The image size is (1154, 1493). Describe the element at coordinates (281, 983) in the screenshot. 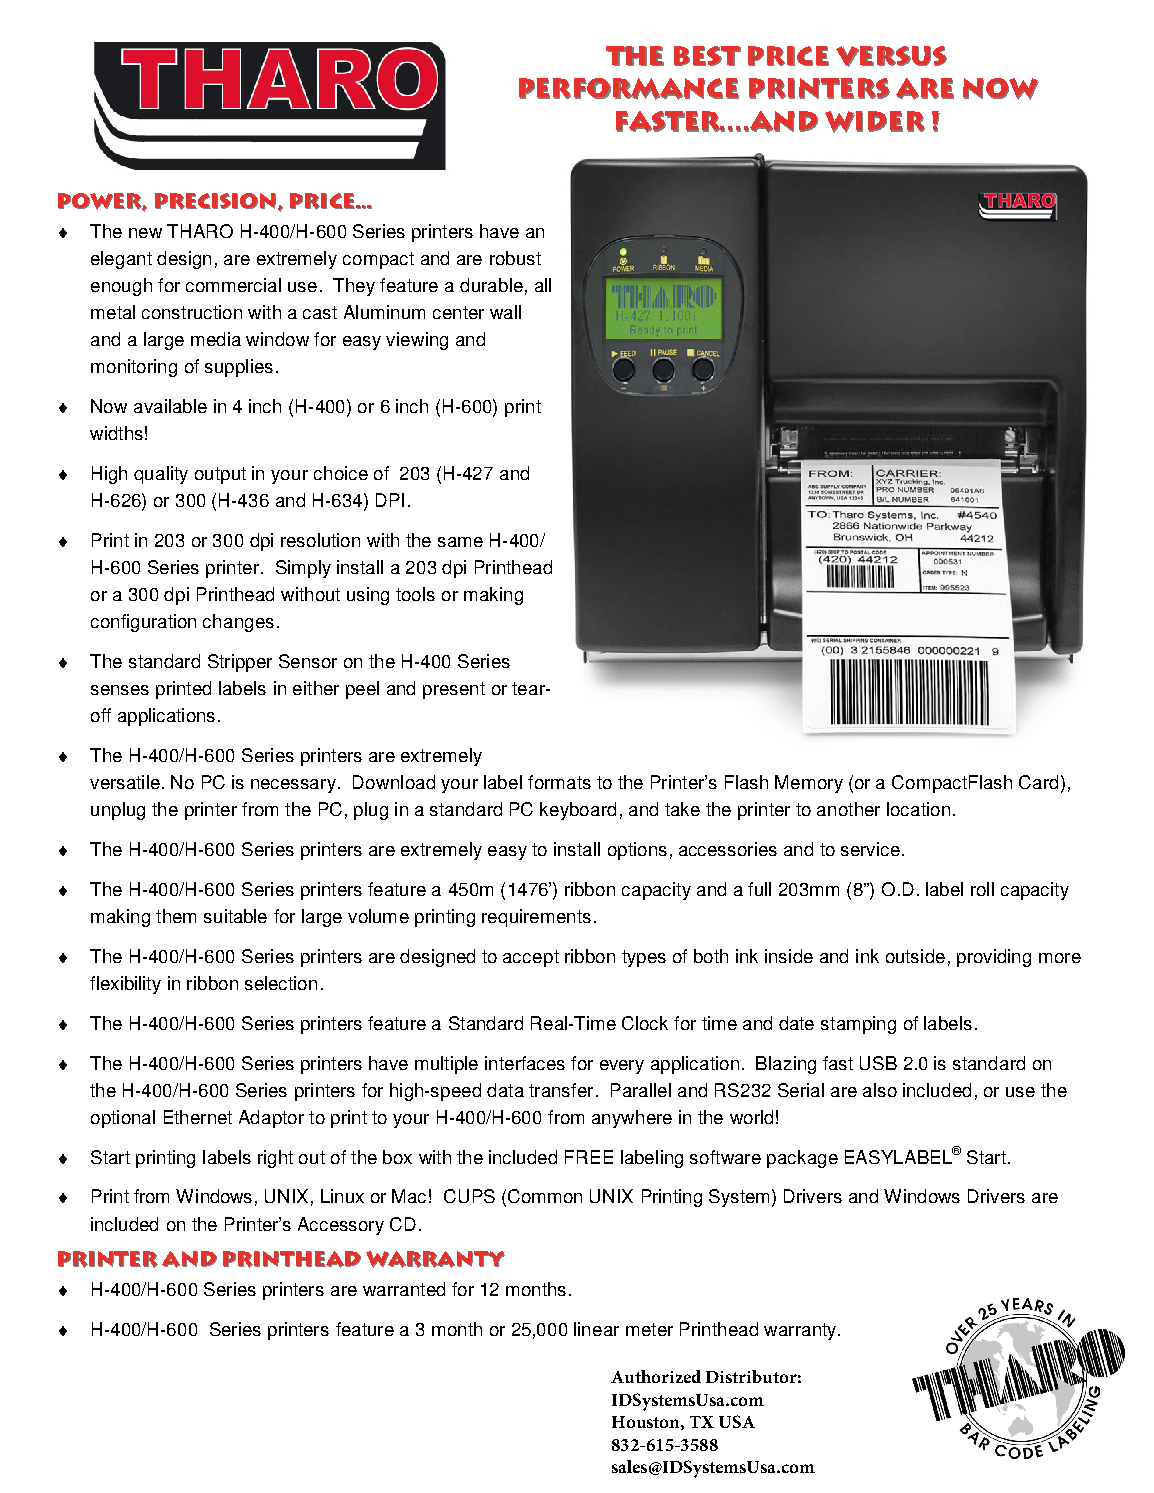

I see `selection` at that location.
